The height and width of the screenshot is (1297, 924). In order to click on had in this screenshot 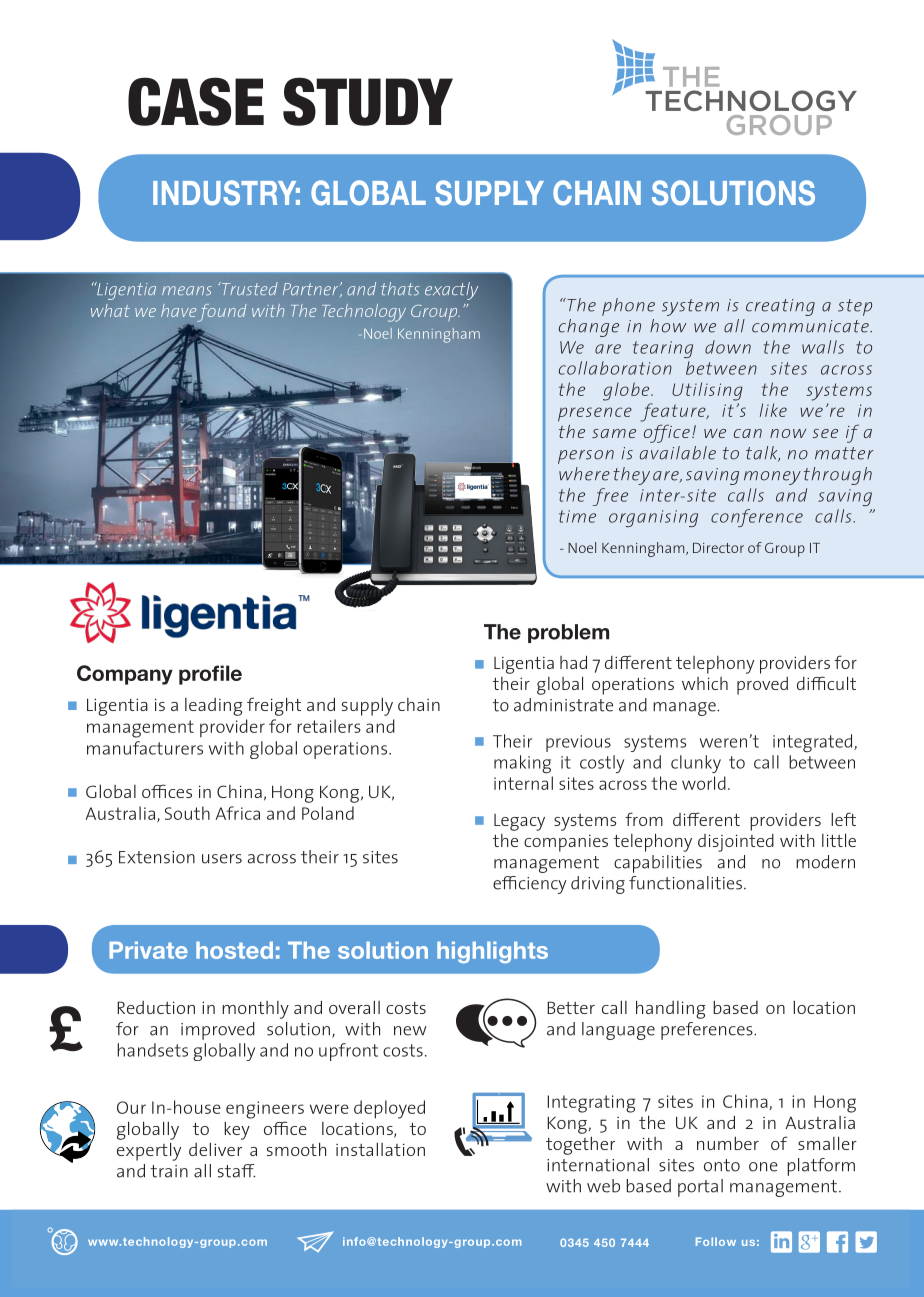, I will do `click(573, 662)`.
